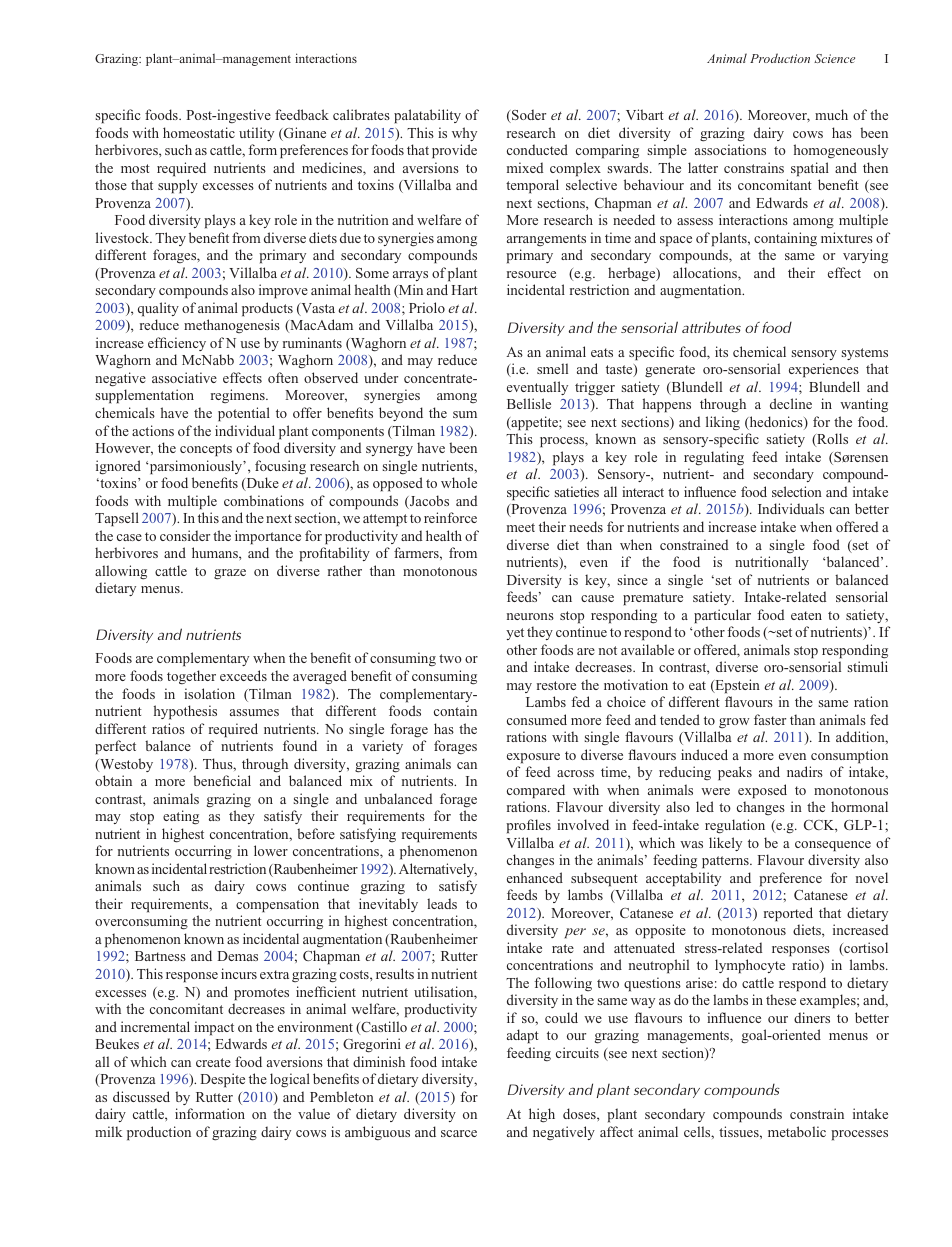  I want to click on faster, so click(770, 719).
